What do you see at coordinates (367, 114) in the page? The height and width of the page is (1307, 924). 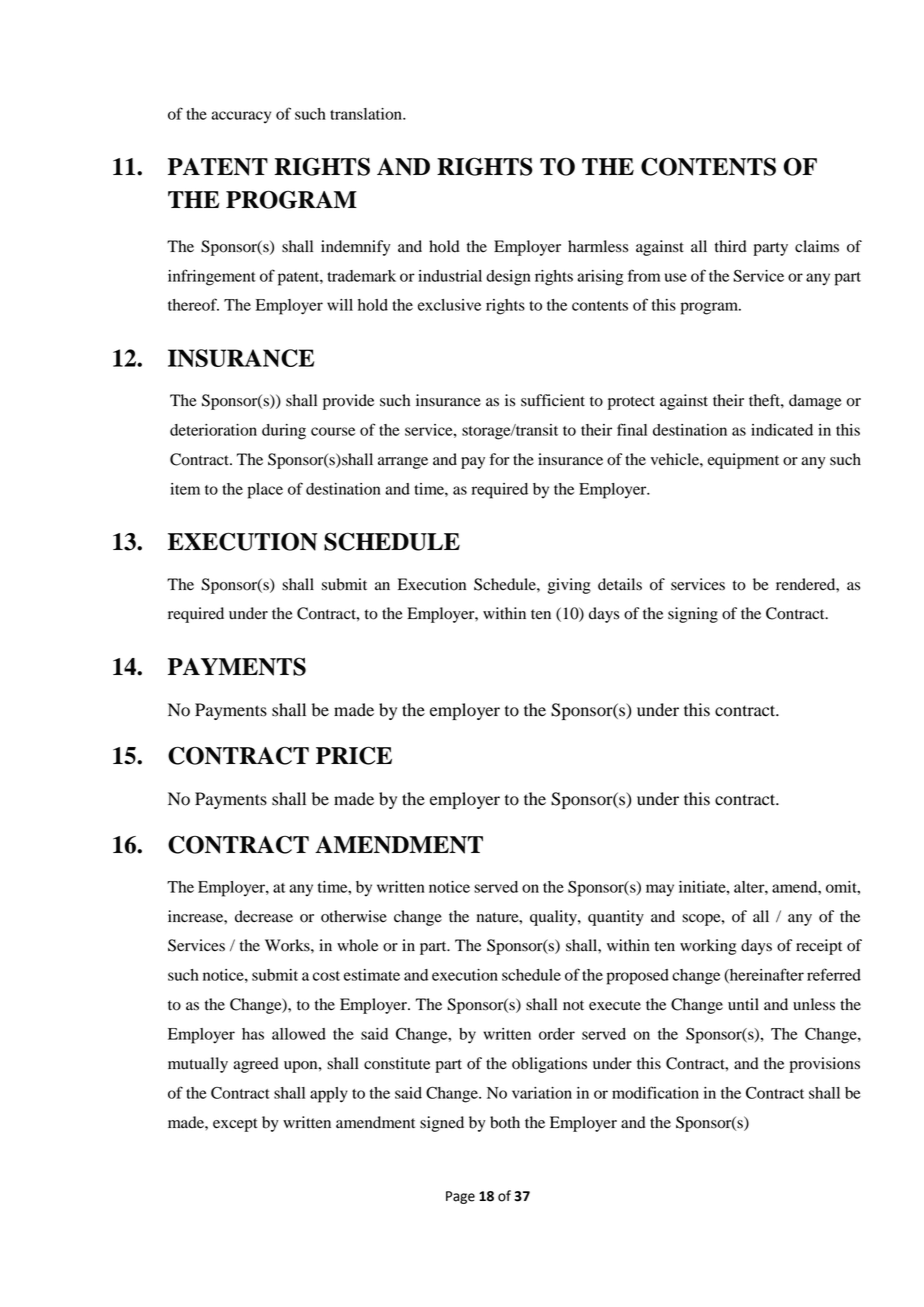 I see `translation` at bounding box center [367, 114].
